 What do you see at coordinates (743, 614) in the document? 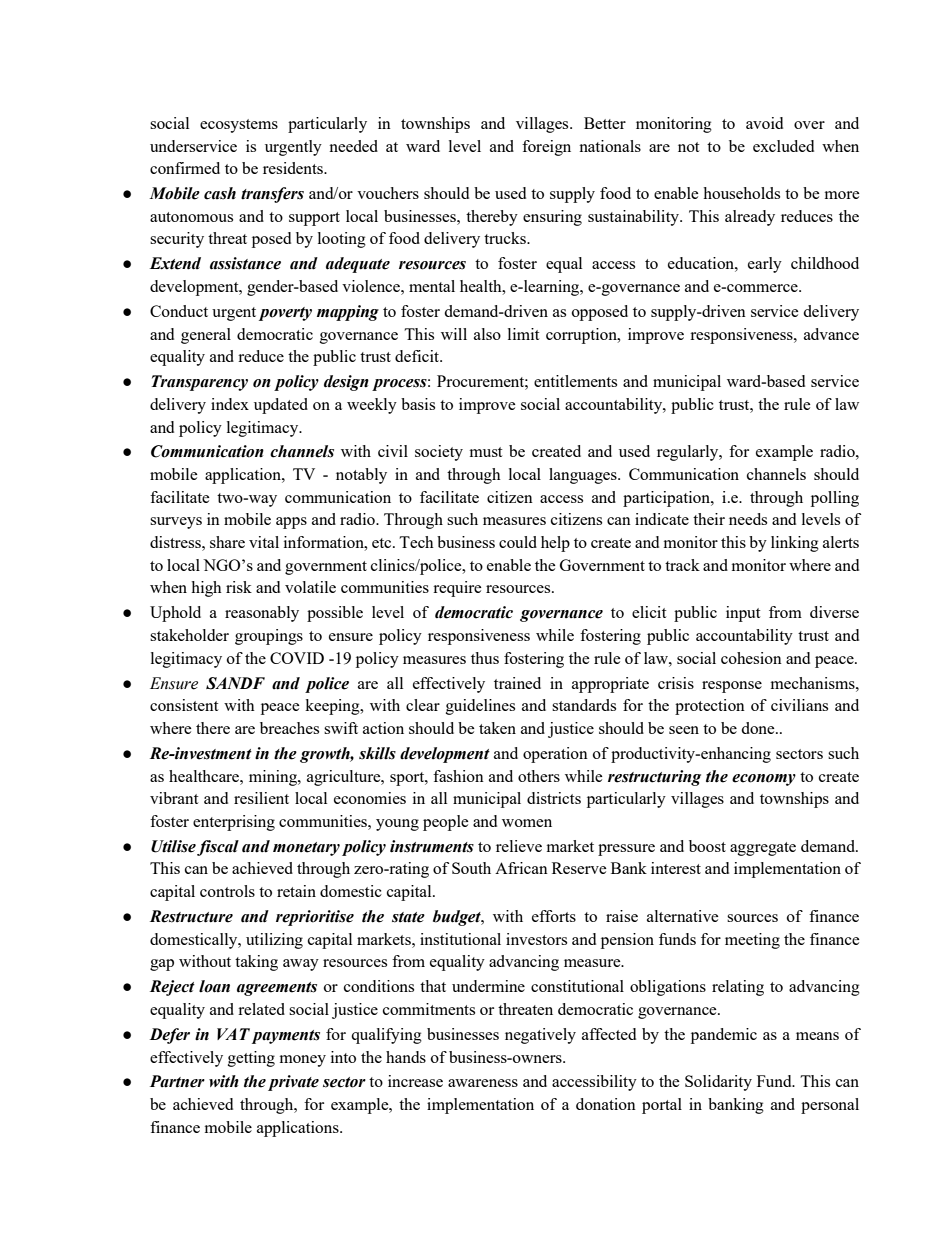
I see `input` at bounding box center [743, 614].
